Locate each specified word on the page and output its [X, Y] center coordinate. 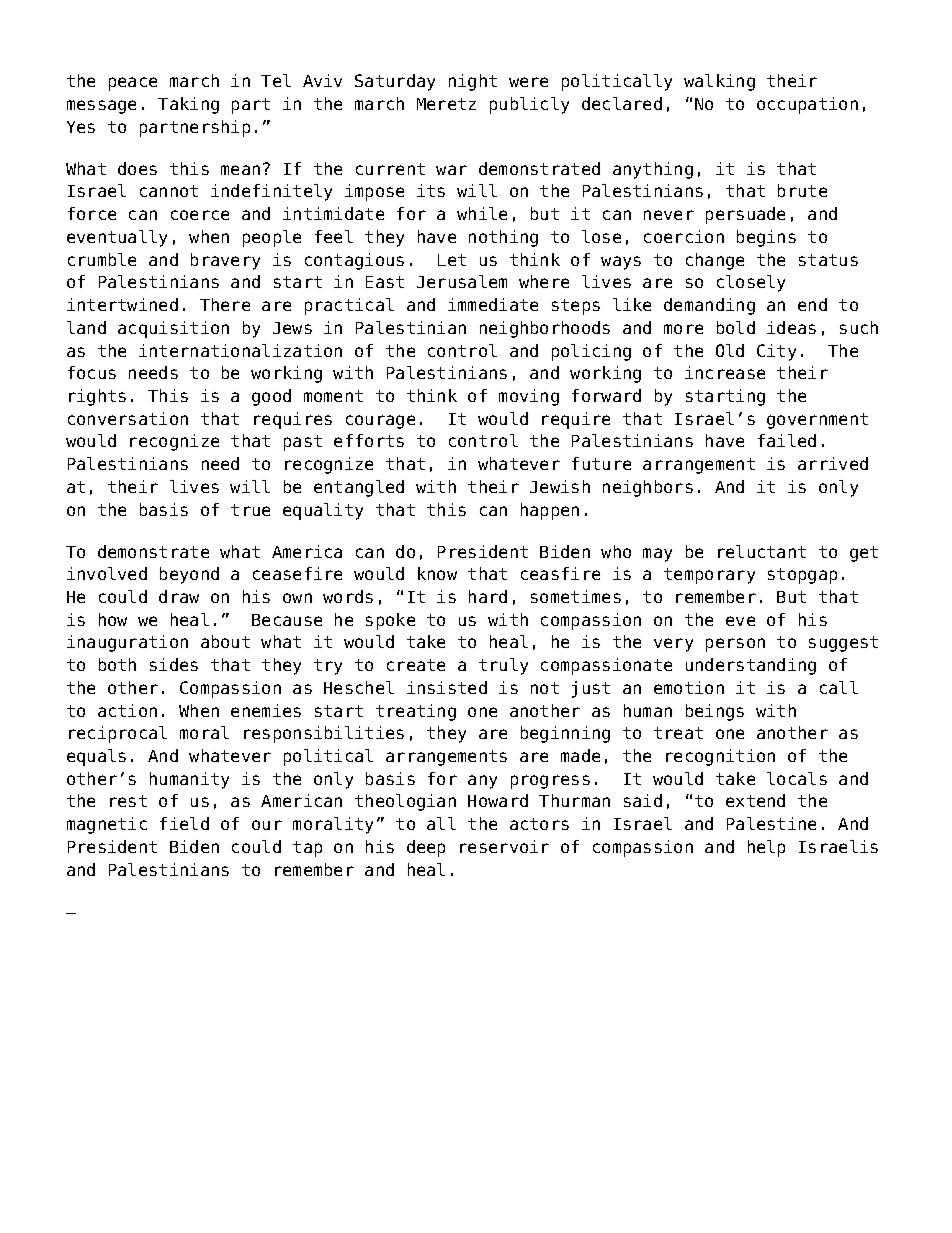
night [473, 82]
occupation [807, 105]
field [184, 823]
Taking [188, 105]
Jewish [560, 486]
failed [787, 440]
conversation [128, 418]
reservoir [504, 846]
